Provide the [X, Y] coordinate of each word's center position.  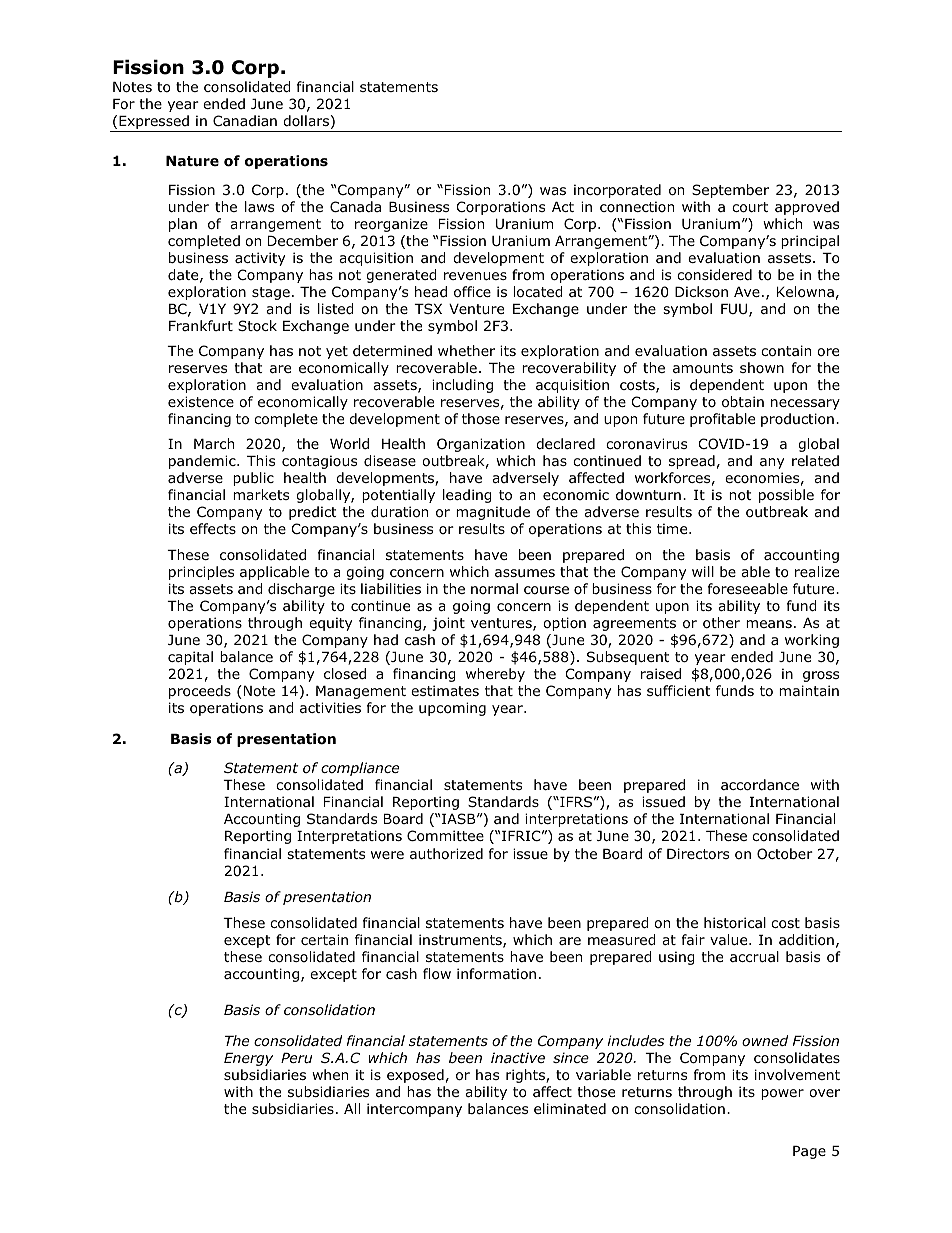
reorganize [391, 225]
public [253, 479]
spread [692, 462]
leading [467, 496]
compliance [360, 769]
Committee [445, 836]
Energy [248, 1059]
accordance [760, 785]
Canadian [245, 120]
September [730, 191]
